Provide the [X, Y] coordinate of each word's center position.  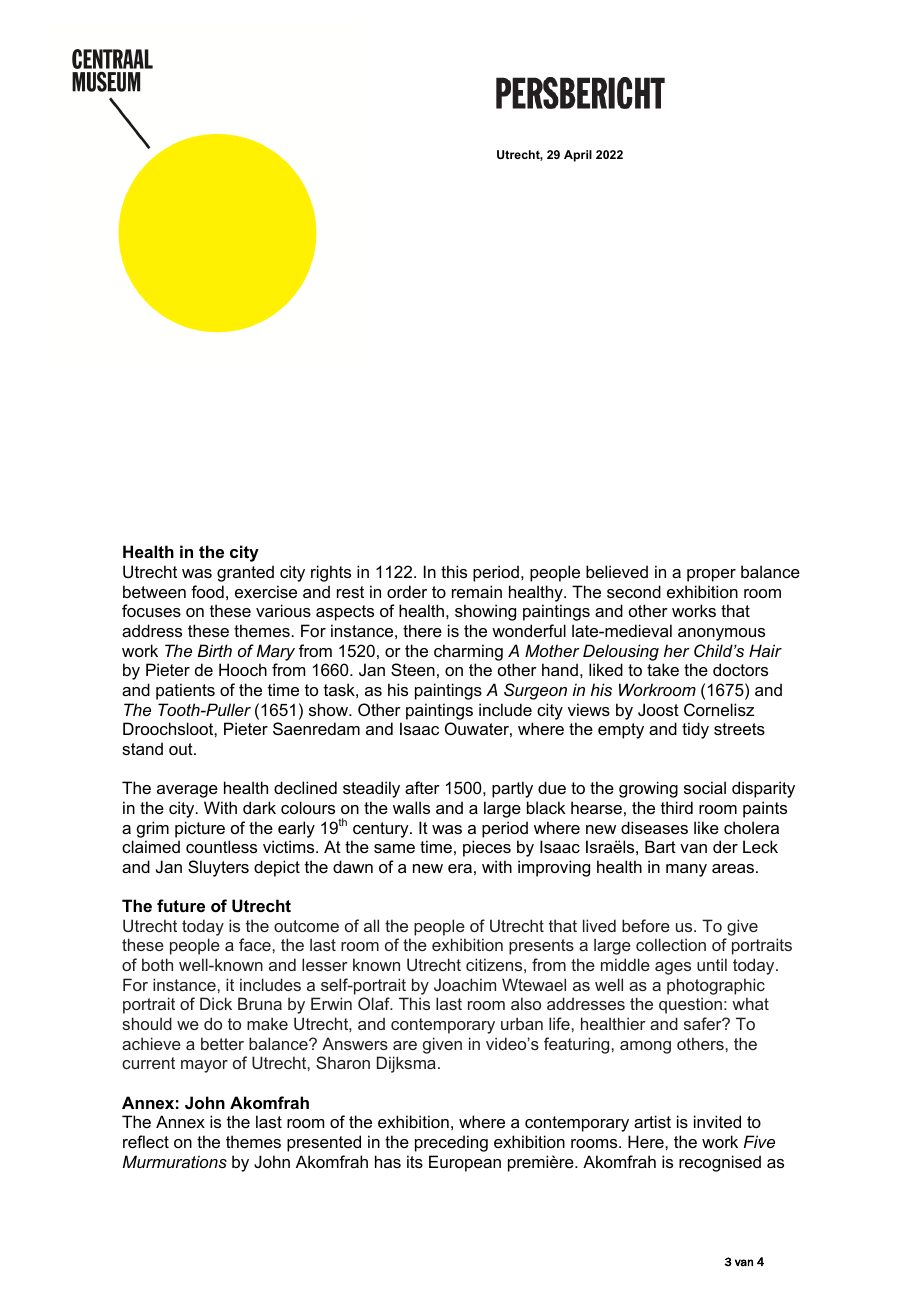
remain [477, 591]
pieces [487, 848]
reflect [146, 1141]
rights [331, 573]
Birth [215, 650]
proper [711, 575]
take [663, 669]
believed [617, 571]
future [181, 905]
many [686, 870]
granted [245, 573]
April [578, 156]
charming [468, 652]
